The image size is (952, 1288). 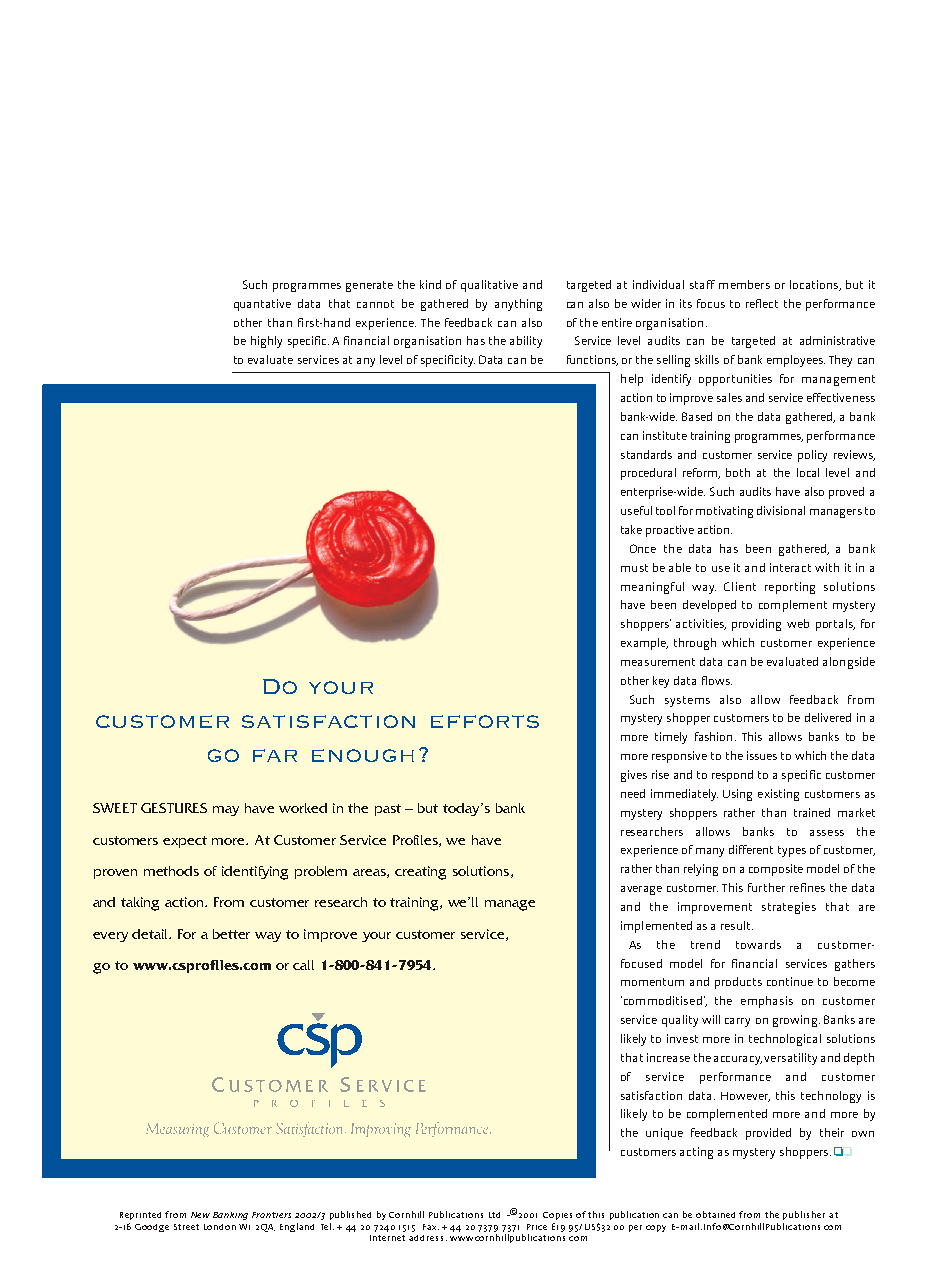 What do you see at coordinates (756, 625) in the document?
I see `providing` at bounding box center [756, 625].
